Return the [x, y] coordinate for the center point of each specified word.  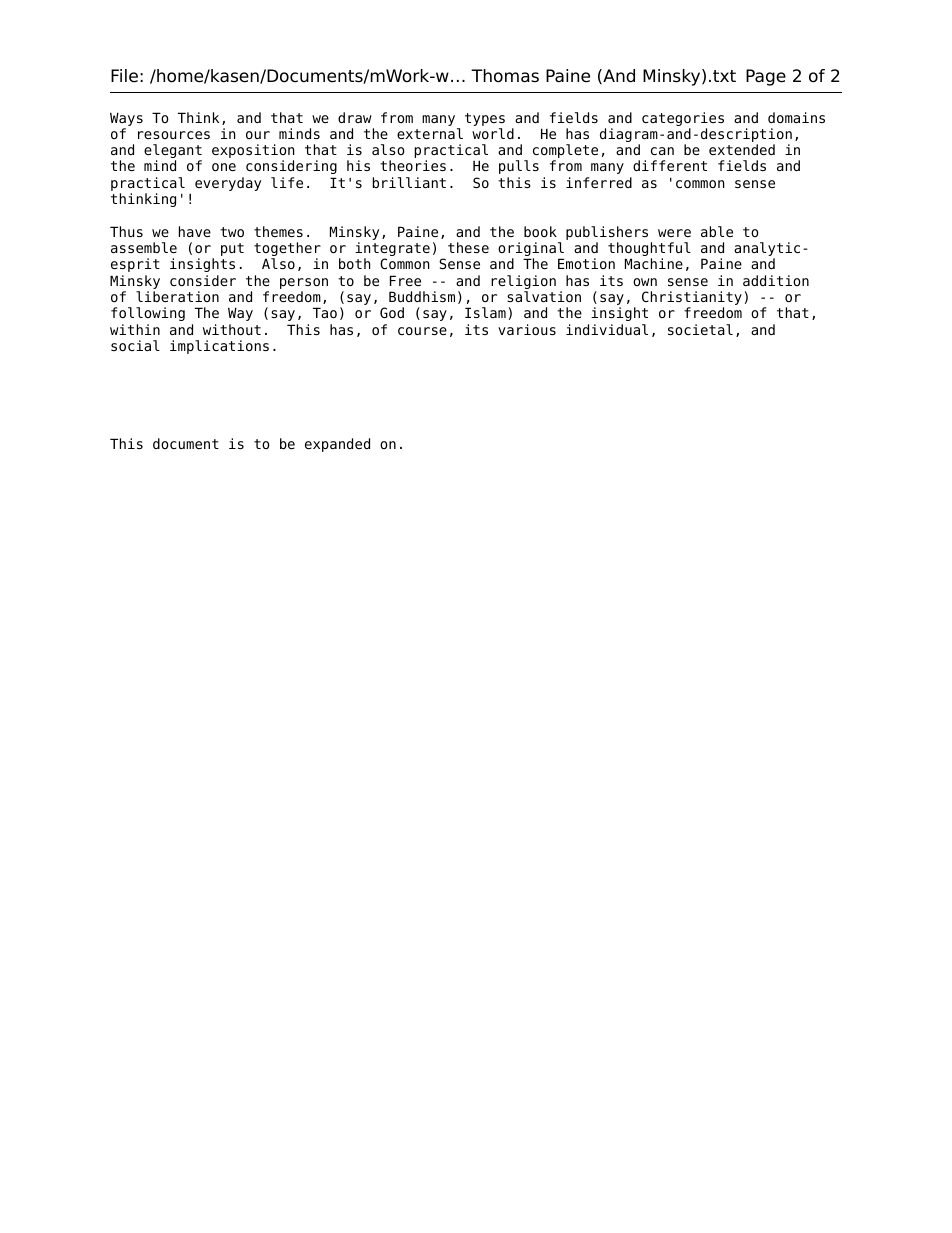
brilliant [409, 182]
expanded [337, 445]
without [232, 329]
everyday [228, 184]
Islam [485, 312]
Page [766, 77]
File [124, 76]
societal [700, 329]
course [422, 331]
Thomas [505, 76]
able [717, 231]
